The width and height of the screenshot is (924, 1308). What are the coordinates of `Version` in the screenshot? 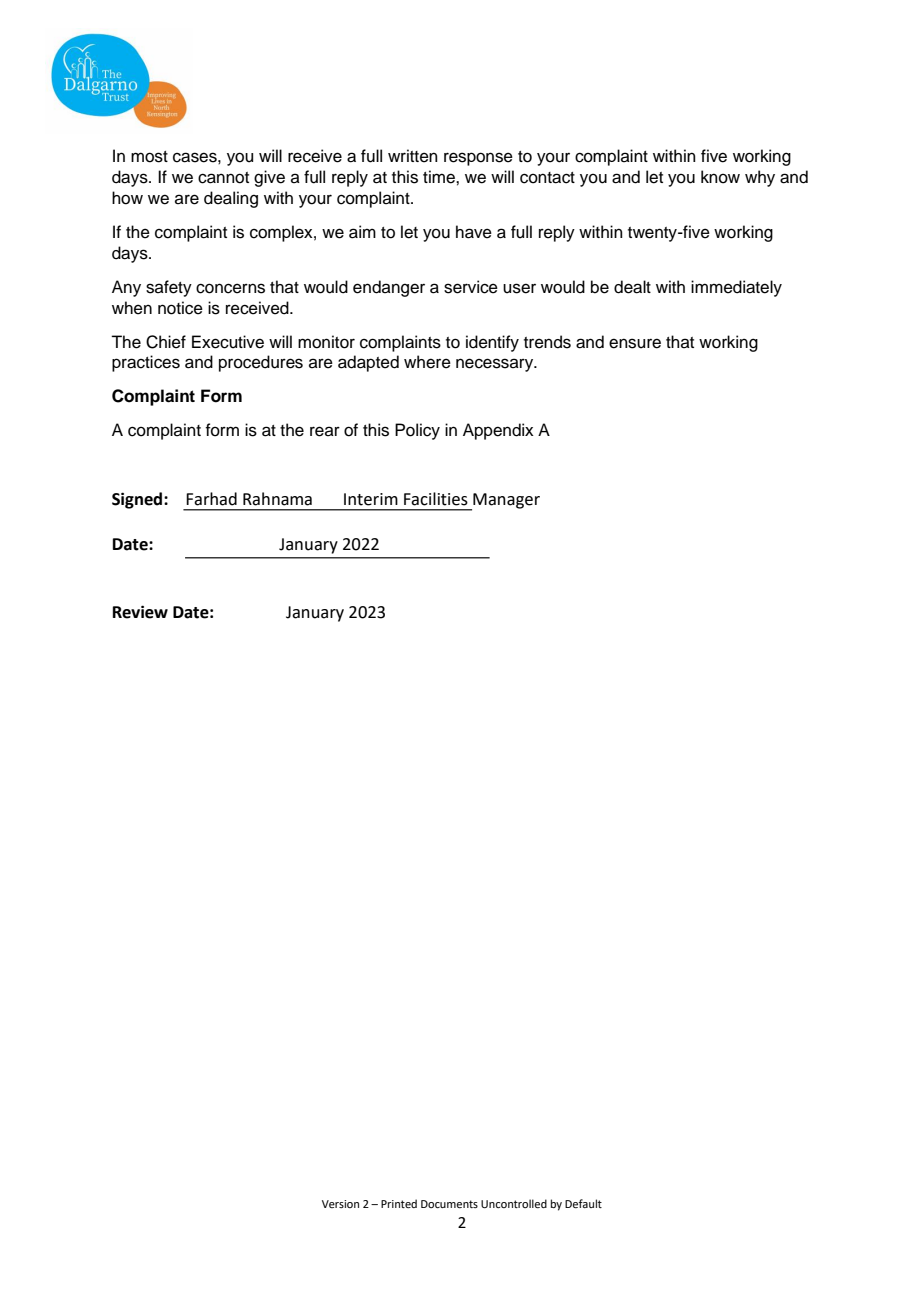 It's located at (340, 1204).
